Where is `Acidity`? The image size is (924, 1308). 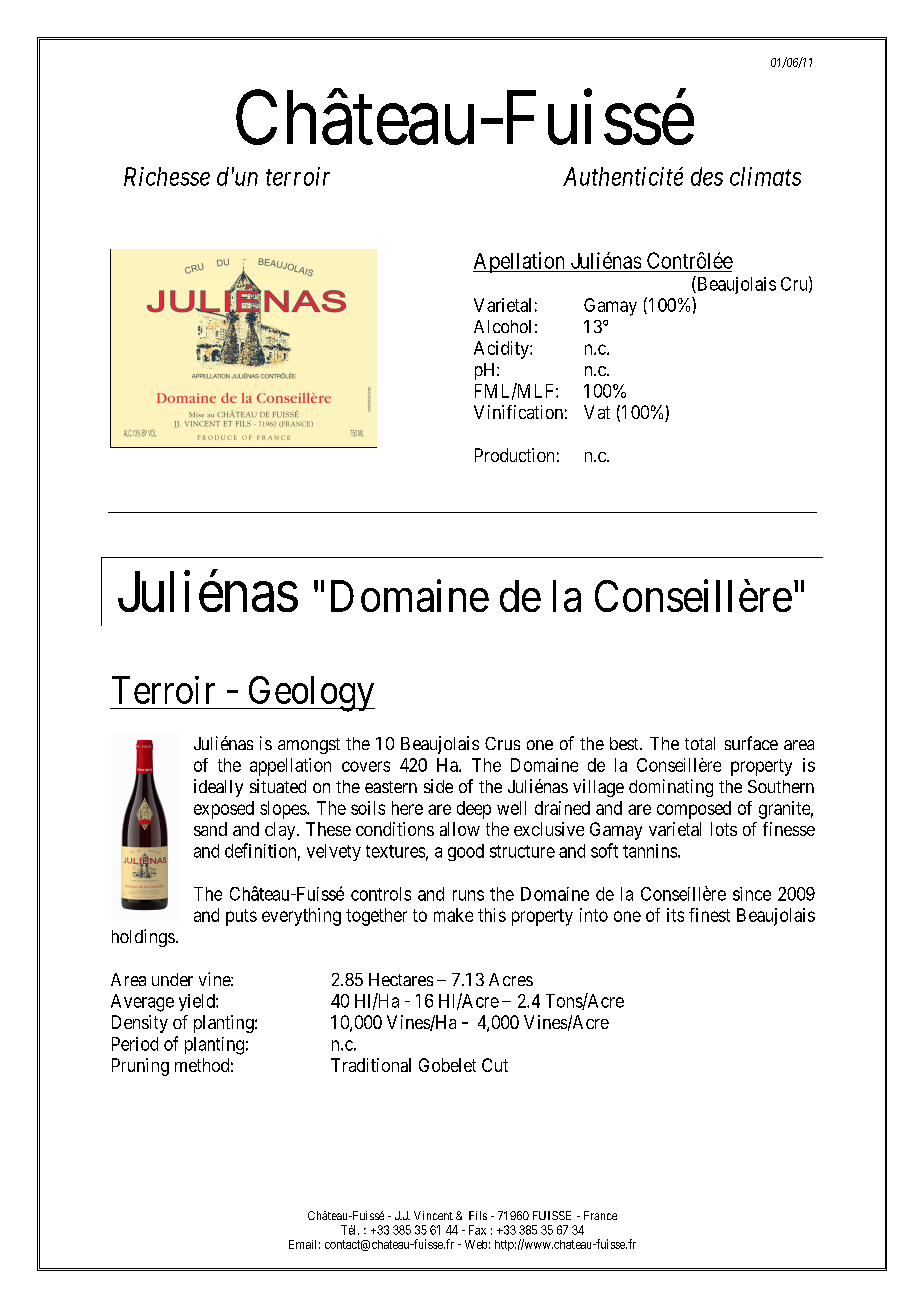 Acidity is located at coordinates (502, 350).
